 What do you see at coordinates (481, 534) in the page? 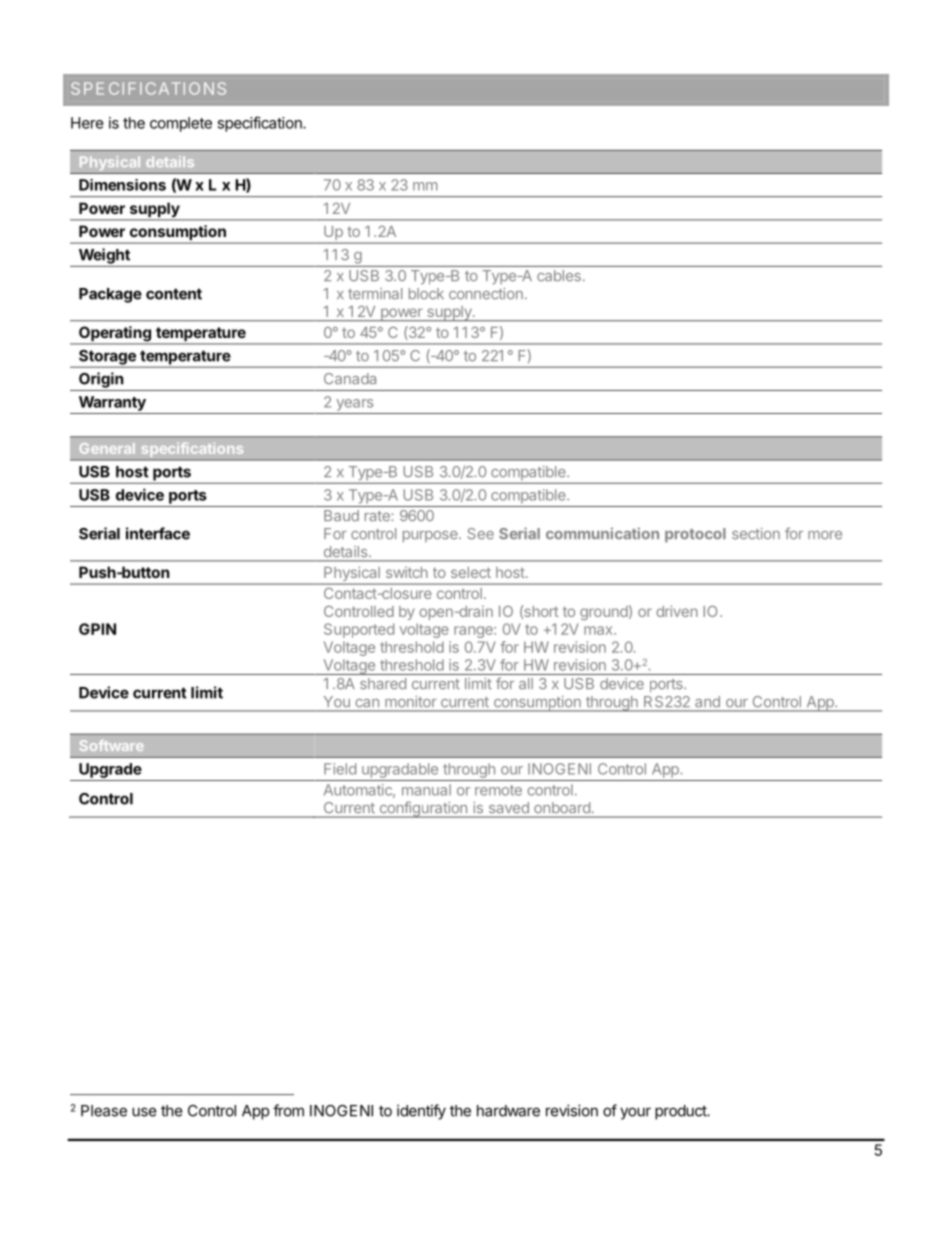
I see `See` at bounding box center [481, 534].
